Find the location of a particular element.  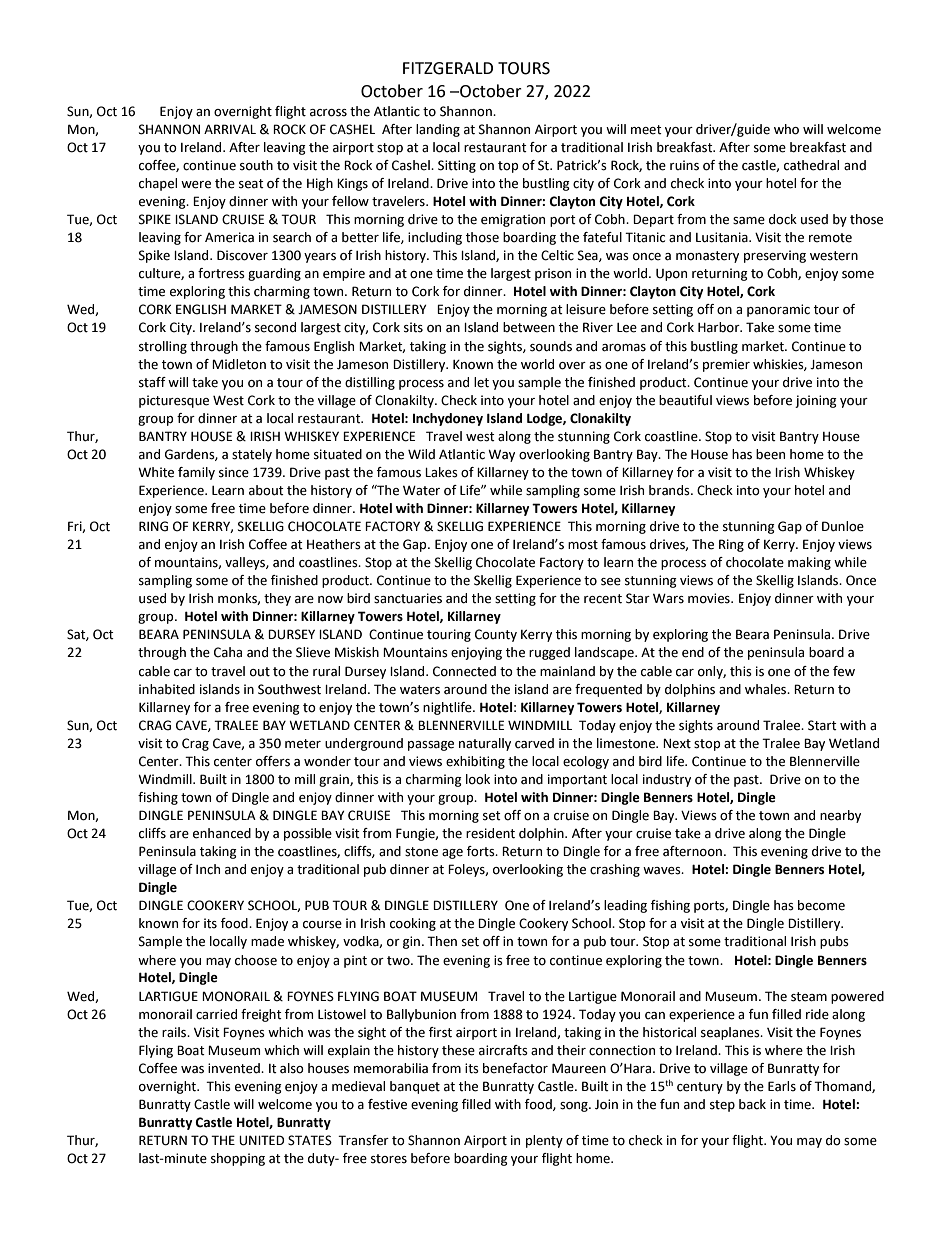

exhibiting is located at coordinates (475, 762).
